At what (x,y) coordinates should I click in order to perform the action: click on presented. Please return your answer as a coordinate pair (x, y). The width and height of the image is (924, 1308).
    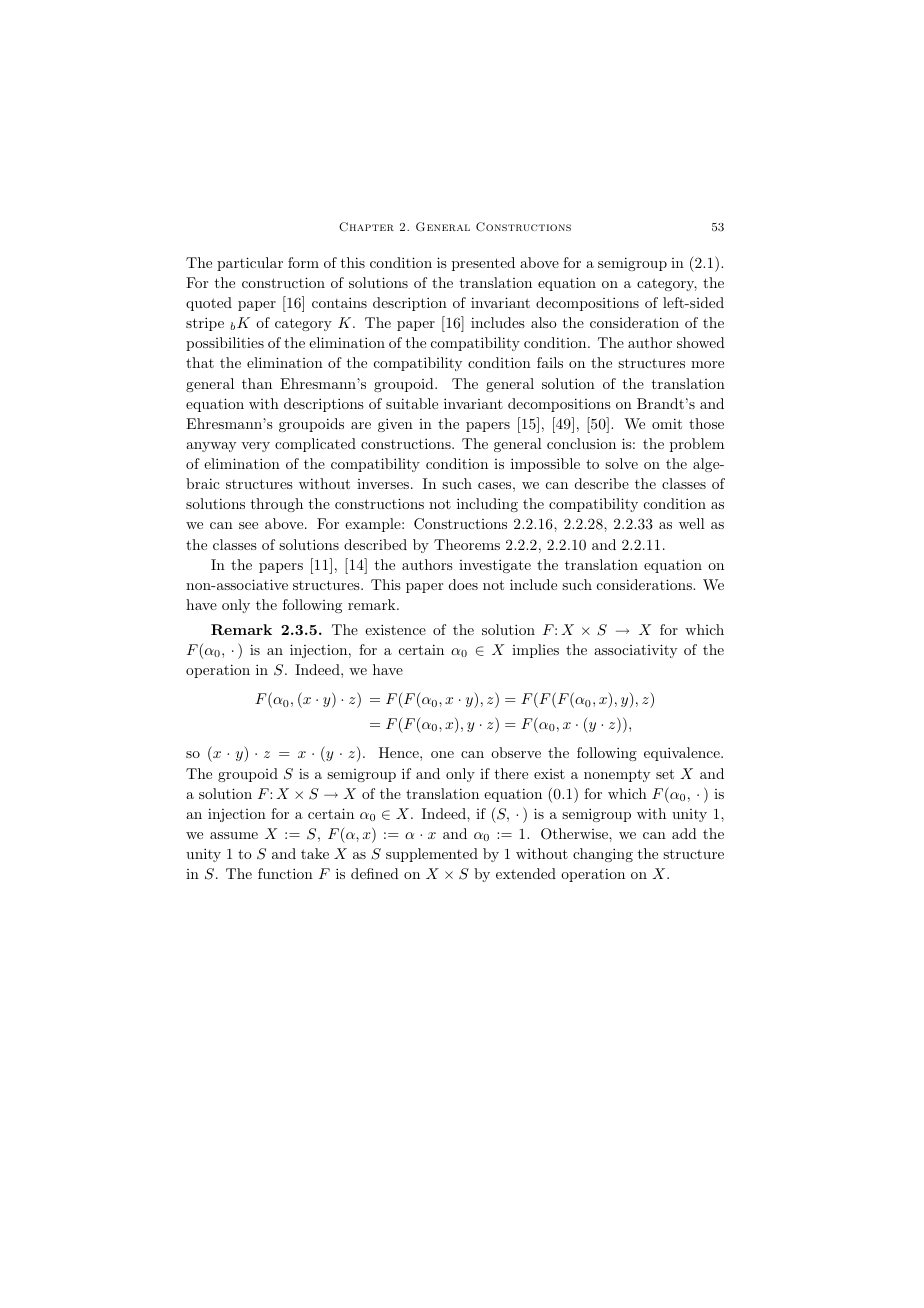
    Looking at the image, I should click on (483, 264).
